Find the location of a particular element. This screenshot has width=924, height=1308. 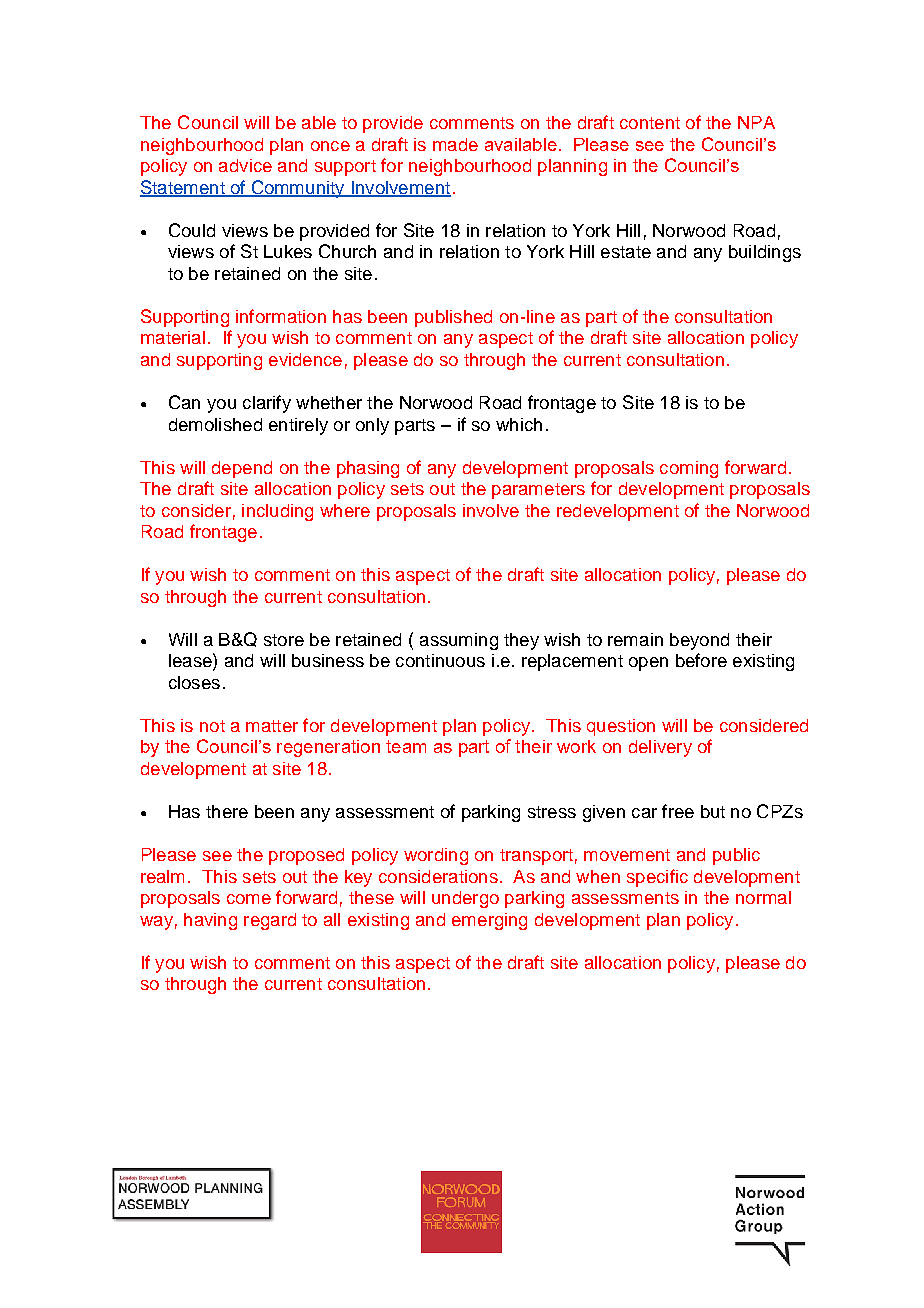

content is located at coordinates (650, 123).
